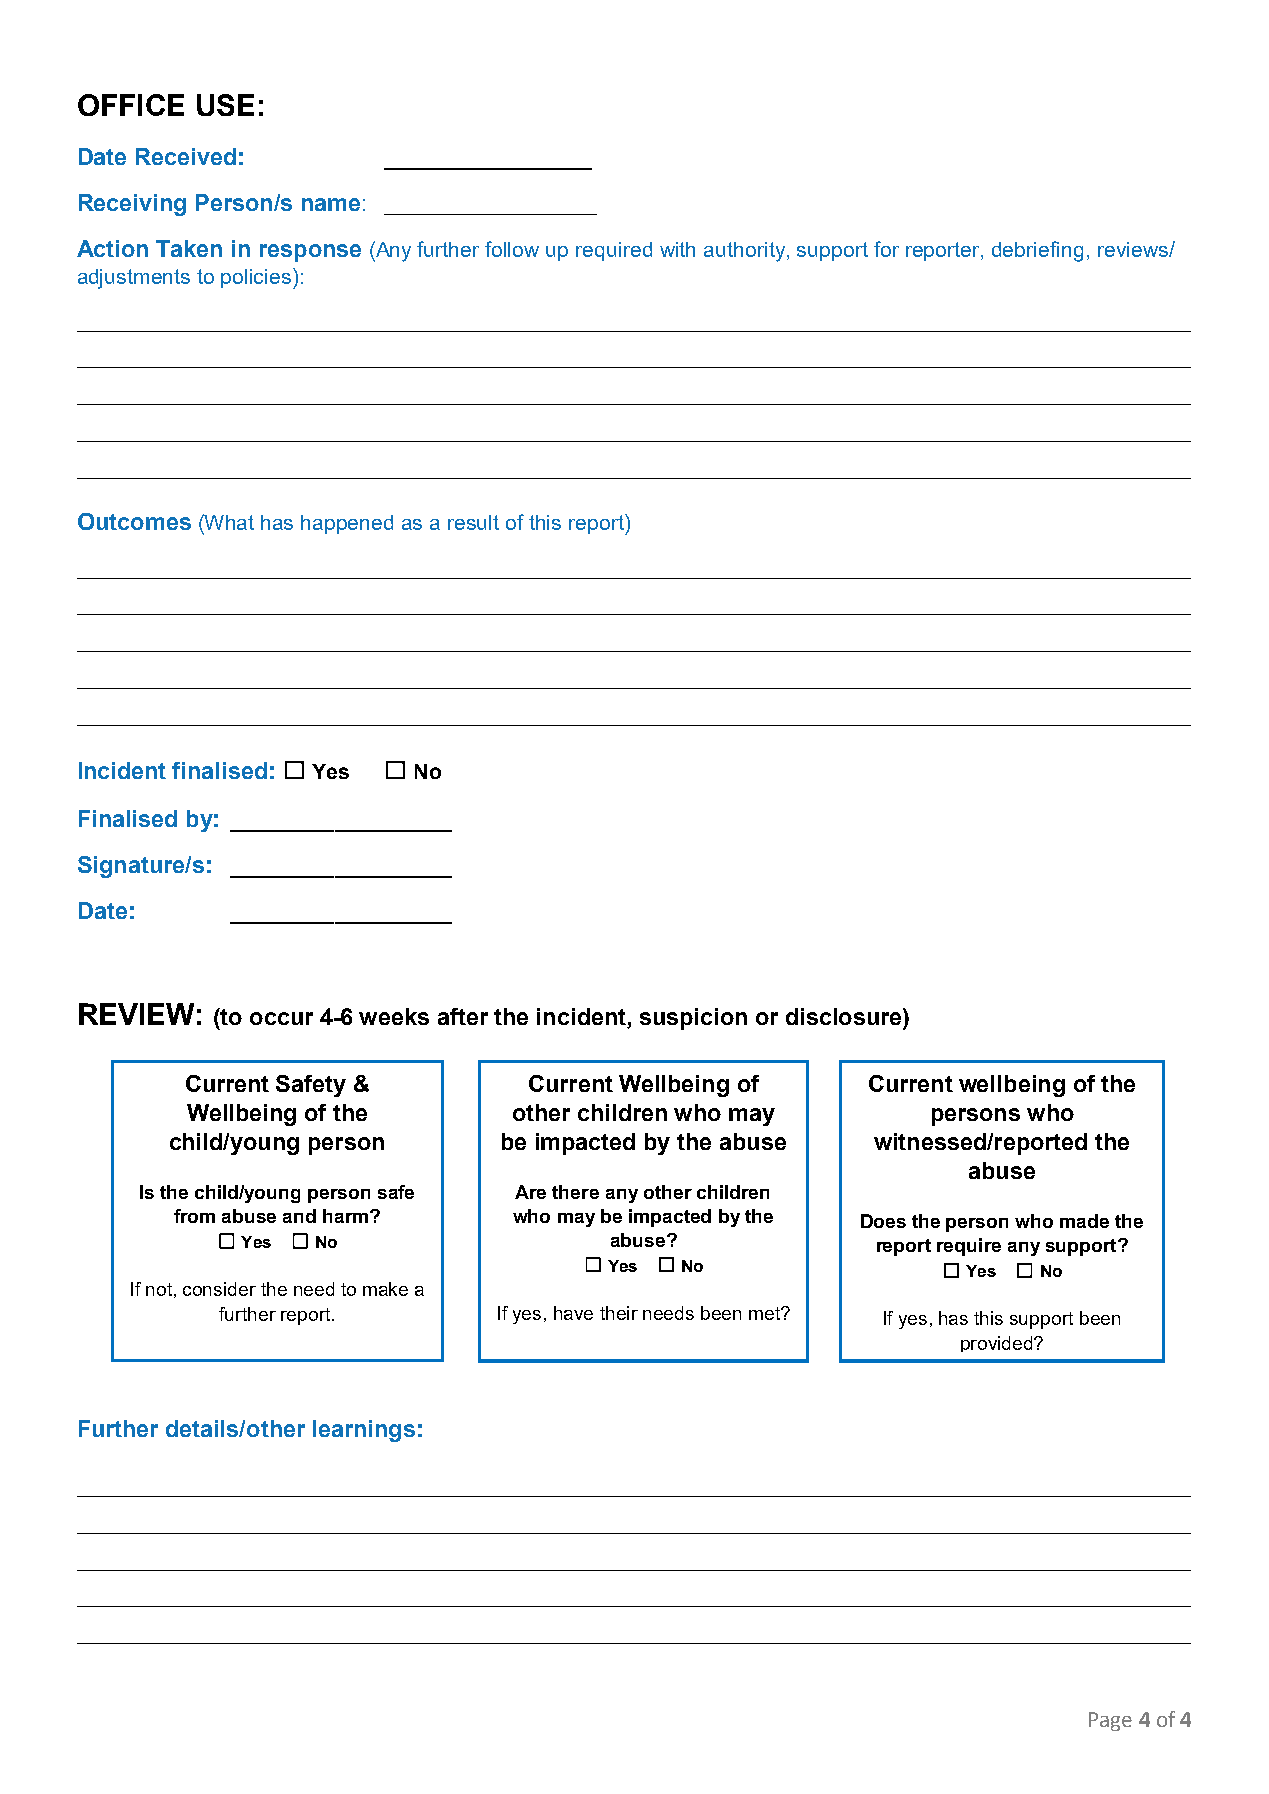 The image size is (1269, 1794). What do you see at coordinates (619, 1313) in the image?
I see `their` at bounding box center [619, 1313].
